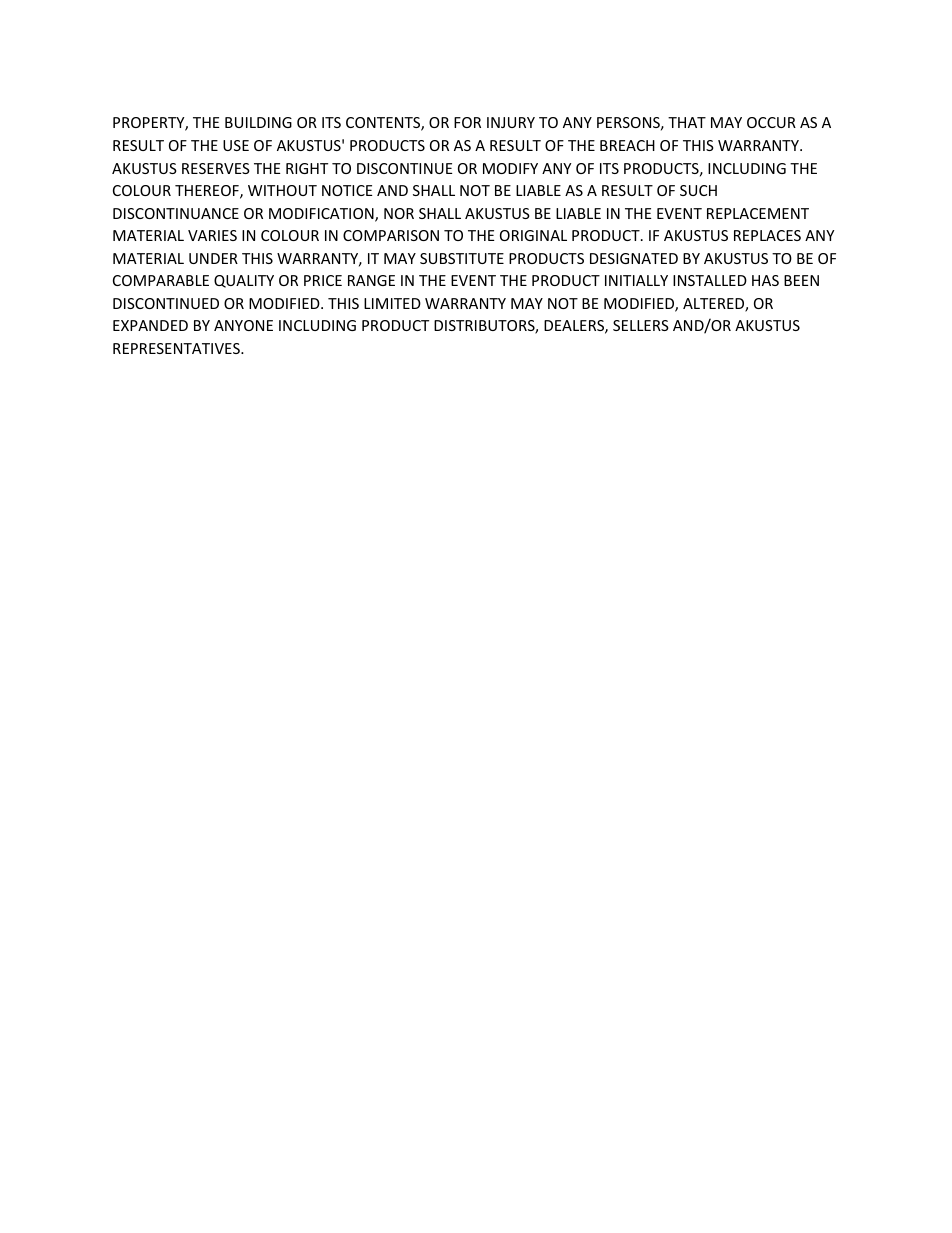 This screenshot has width=952, height=1233. I want to click on REPRESENTATIVES, so click(177, 348).
